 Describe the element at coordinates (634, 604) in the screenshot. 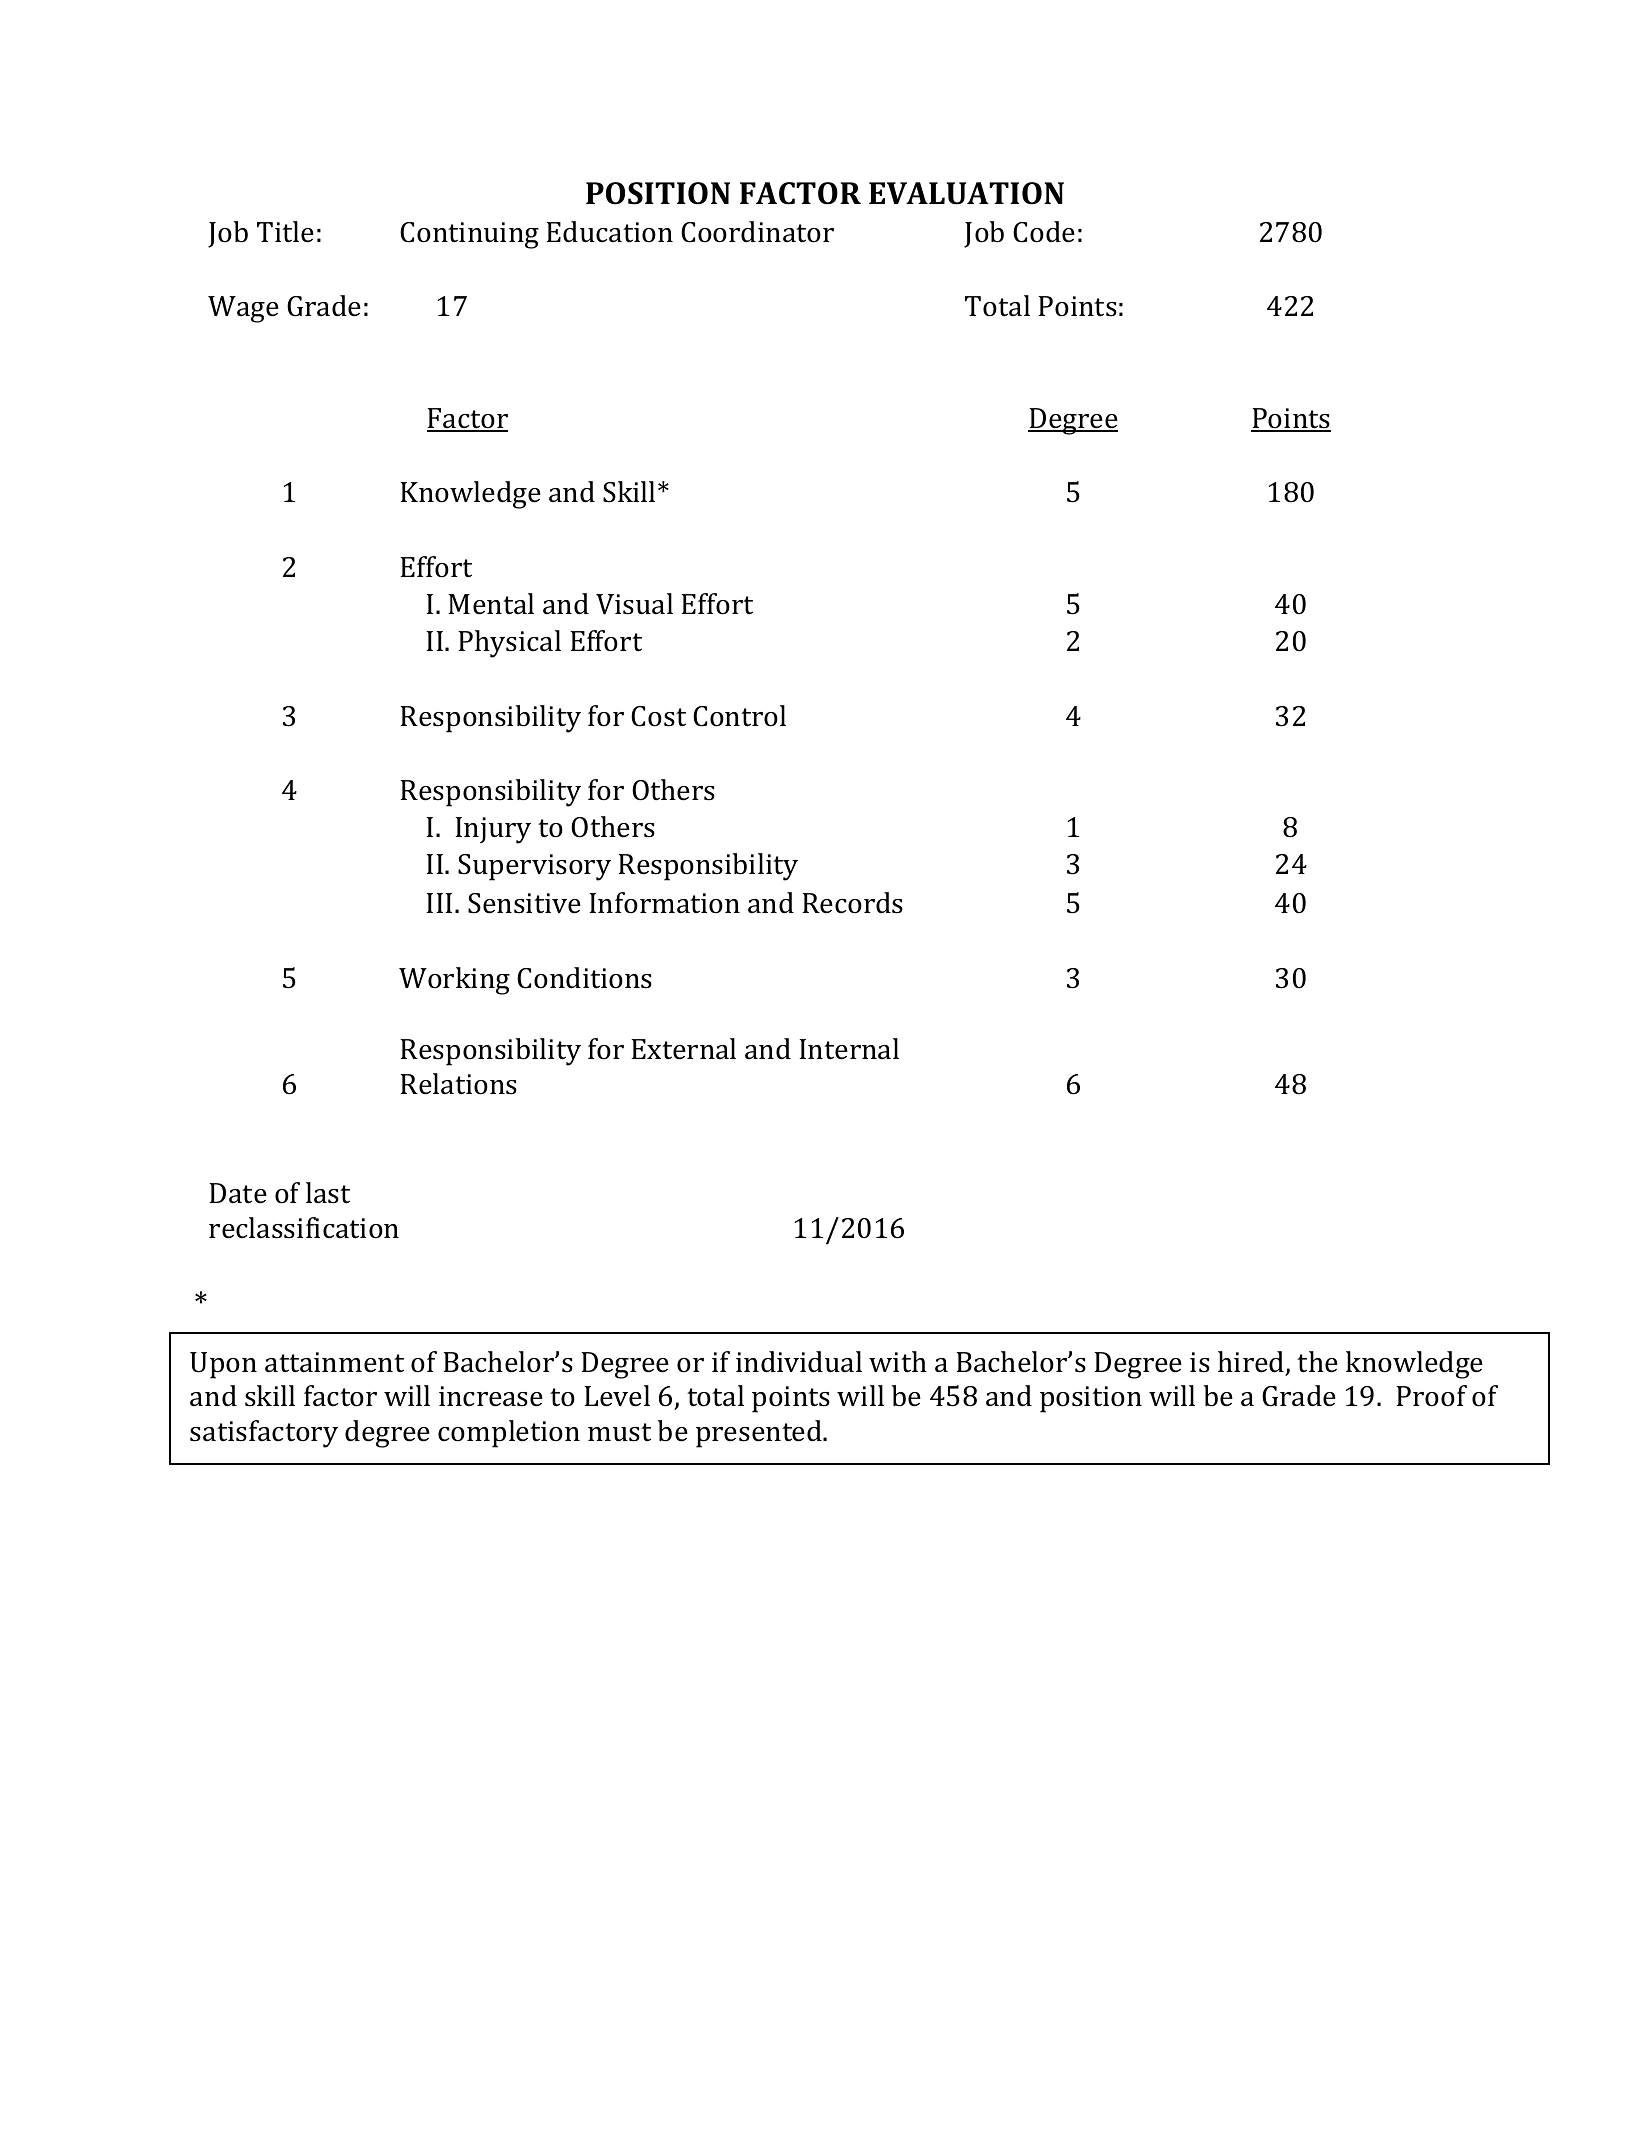

I see `Visual` at that location.
